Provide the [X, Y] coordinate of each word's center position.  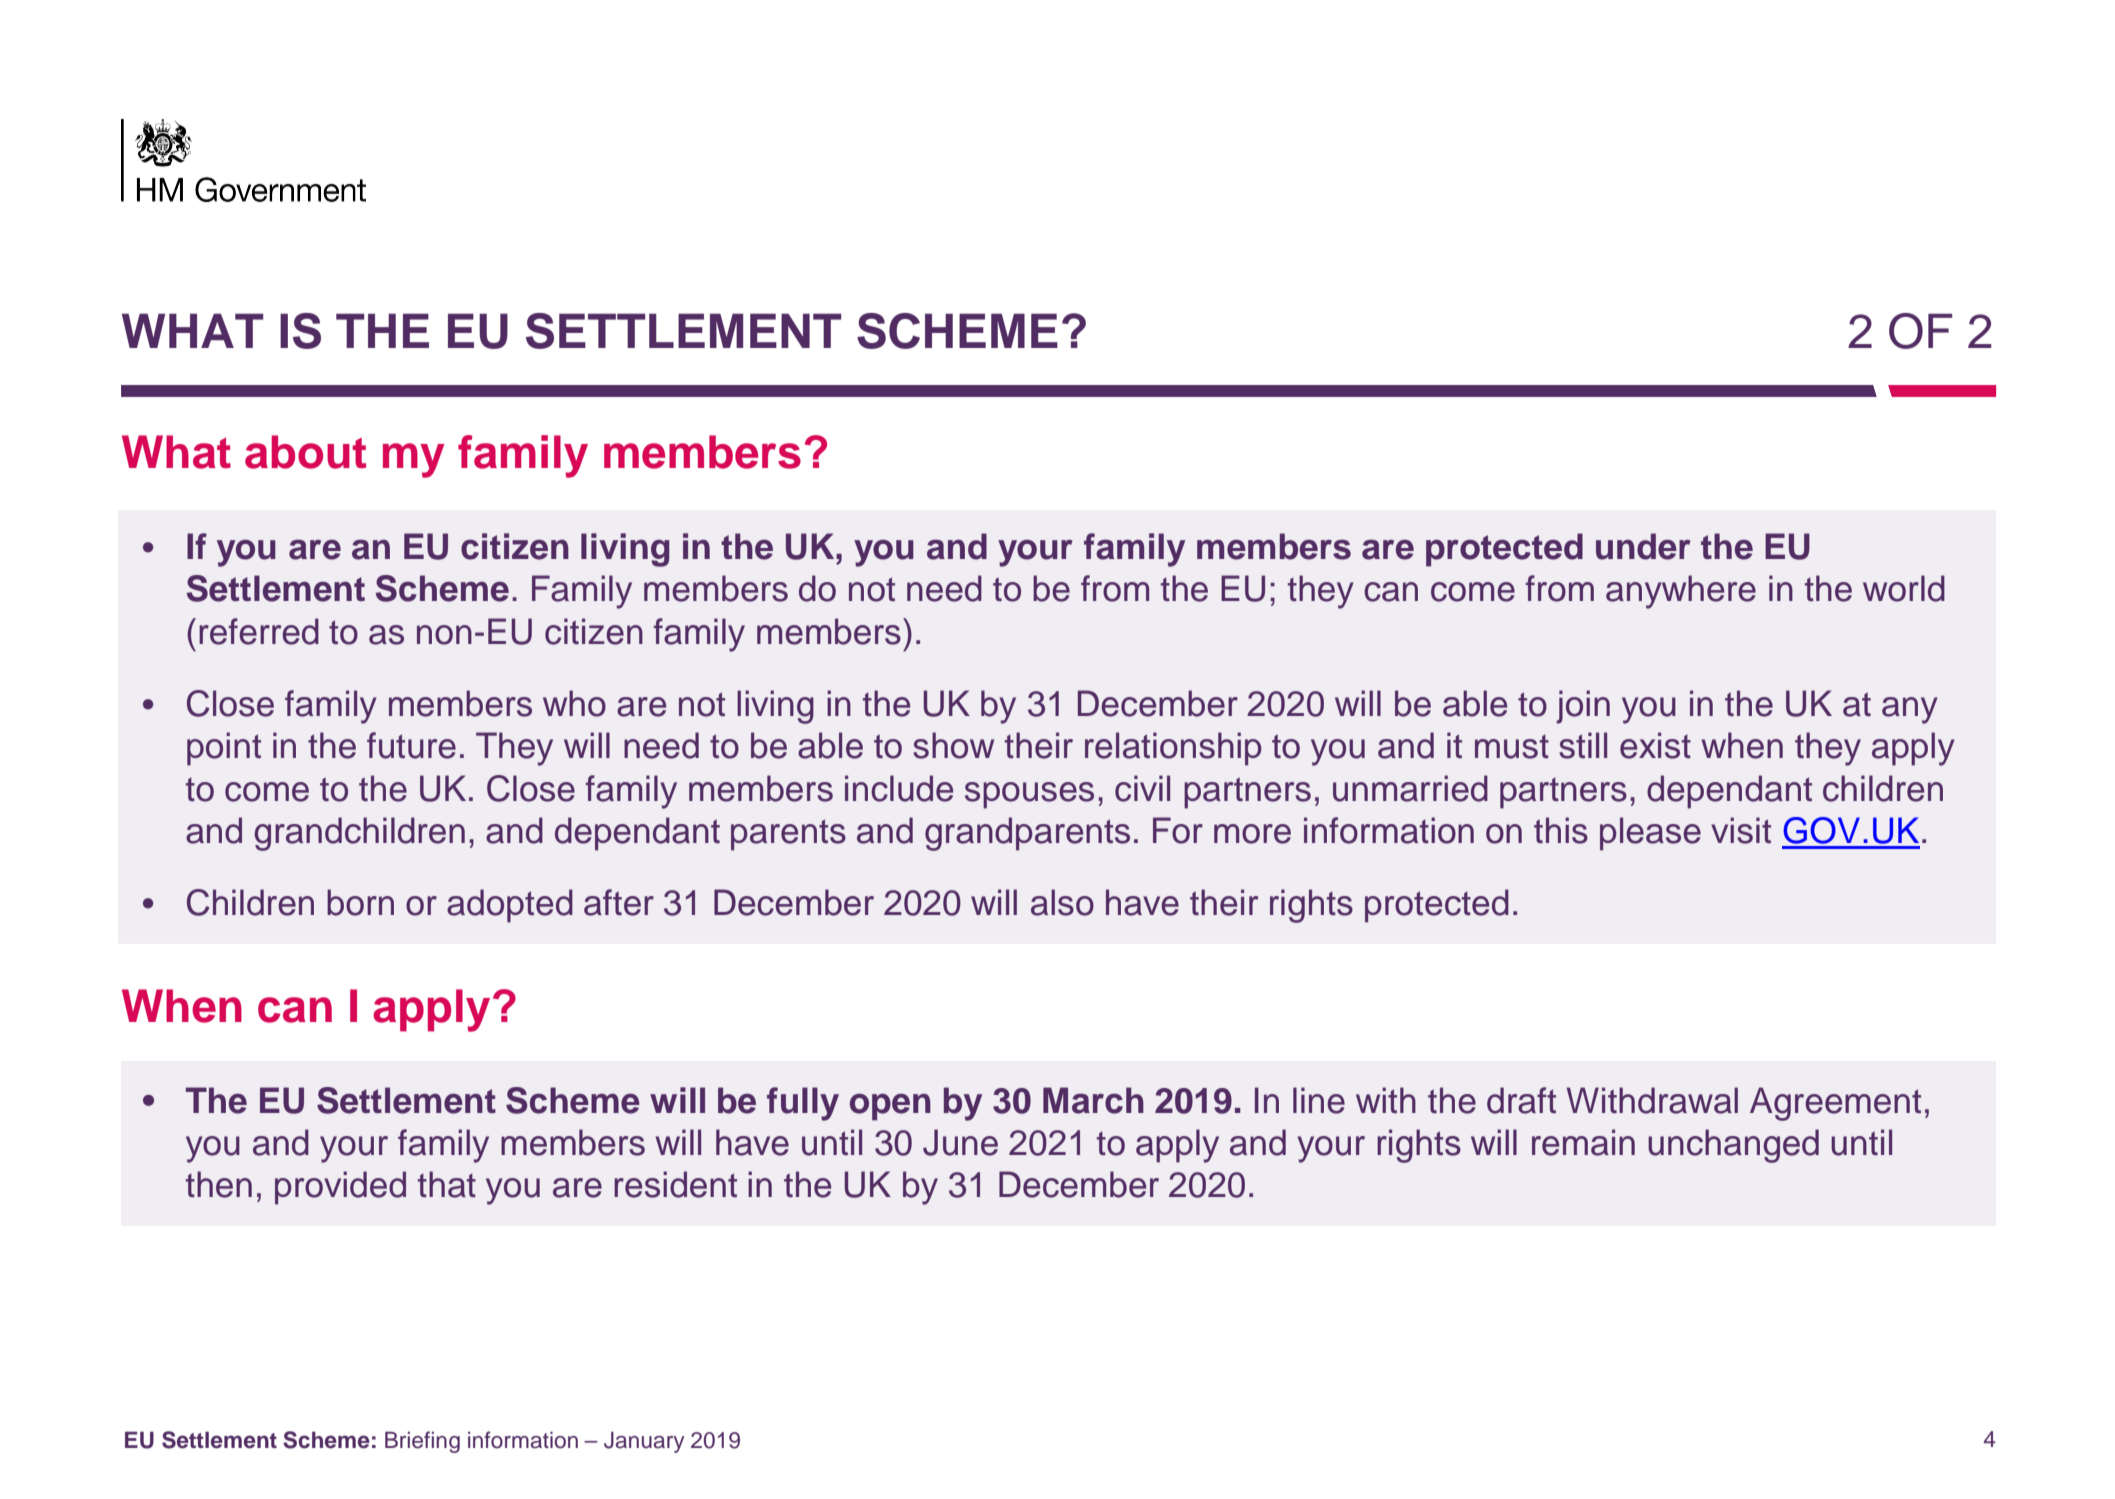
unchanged [1733, 1146]
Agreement [1835, 1104]
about [305, 452]
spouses [1029, 795]
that [447, 1184]
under [1643, 546]
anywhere [1681, 592]
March [1093, 1100]
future [411, 745]
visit [1741, 830]
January [644, 1442]
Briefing [422, 1442]
